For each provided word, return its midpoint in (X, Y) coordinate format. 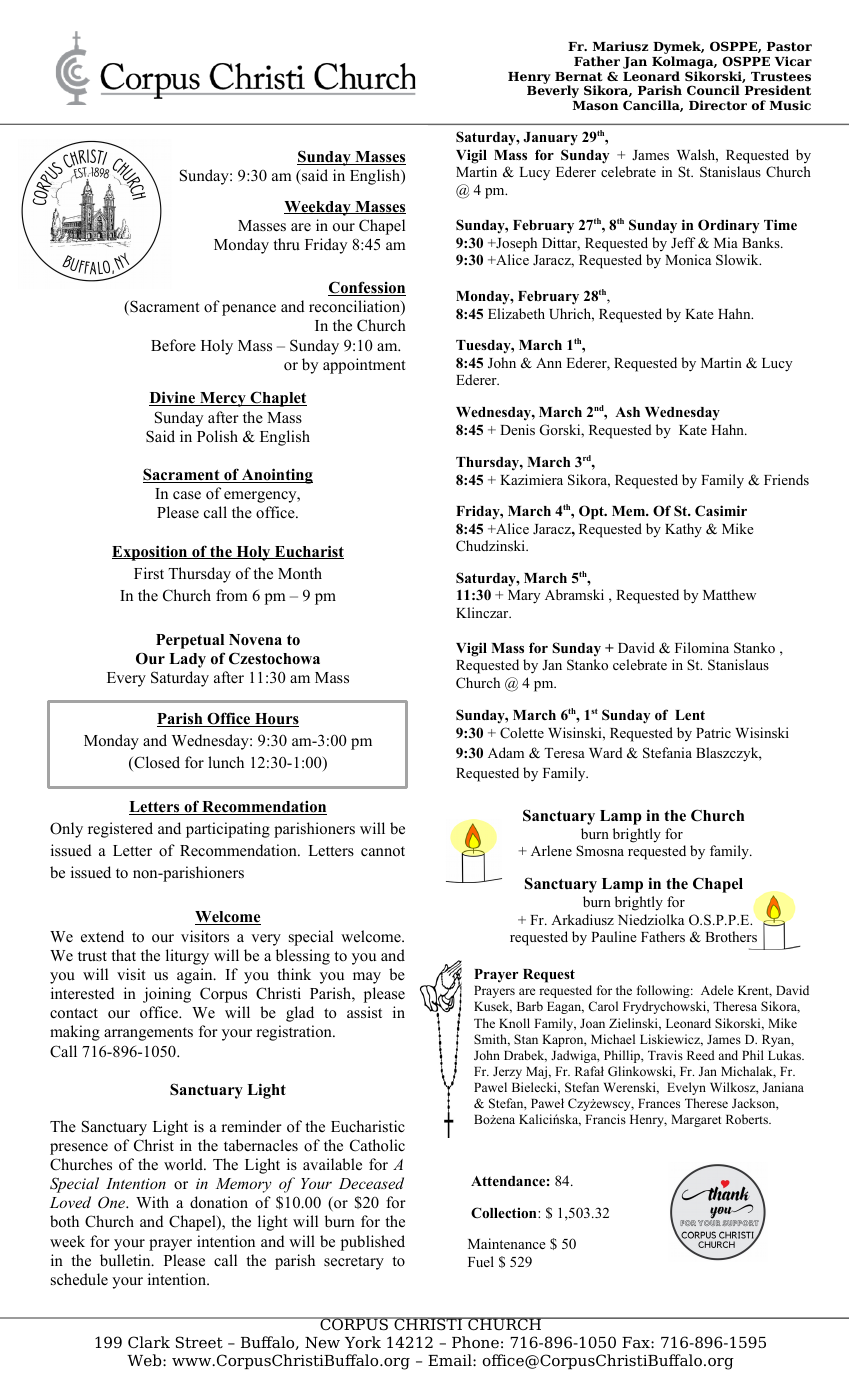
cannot (383, 851)
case (187, 495)
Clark (149, 1342)
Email (451, 1360)
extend (102, 936)
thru (286, 244)
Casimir (721, 511)
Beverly (553, 91)
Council (713, 90)
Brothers (731, 936)
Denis (517, 429)
